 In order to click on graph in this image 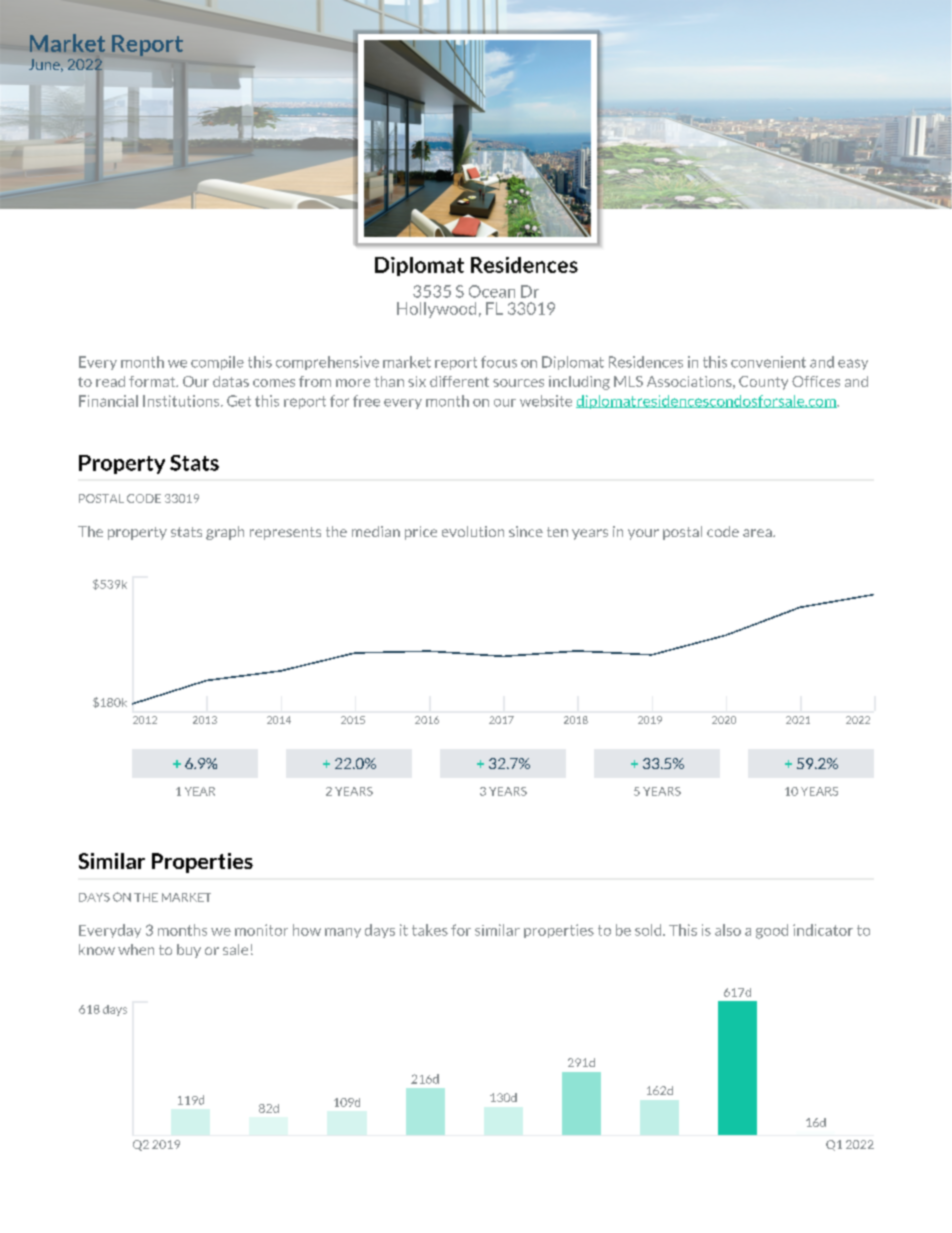, I will do `click(225, 533)`.
